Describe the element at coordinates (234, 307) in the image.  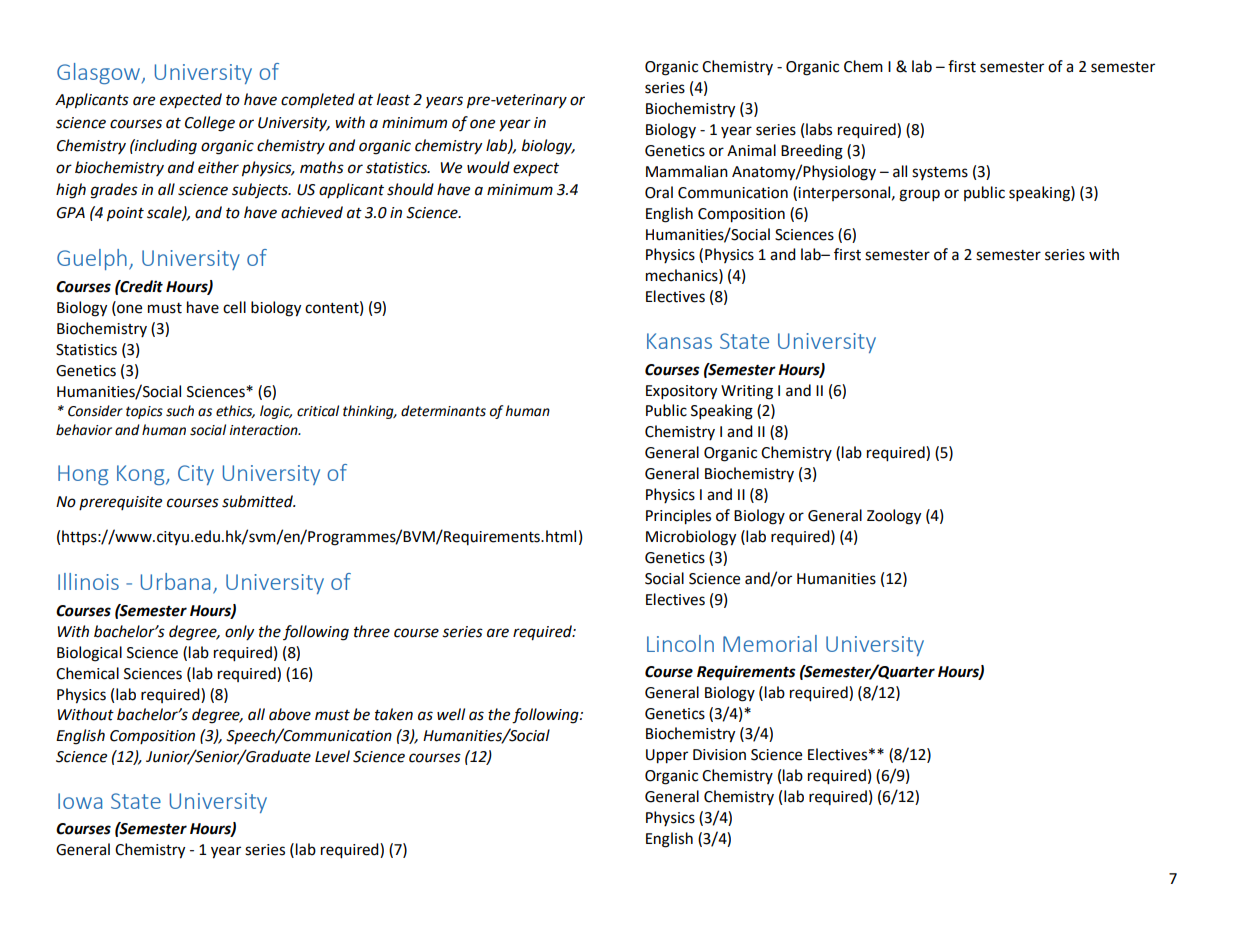
I see `cell` at that location.
